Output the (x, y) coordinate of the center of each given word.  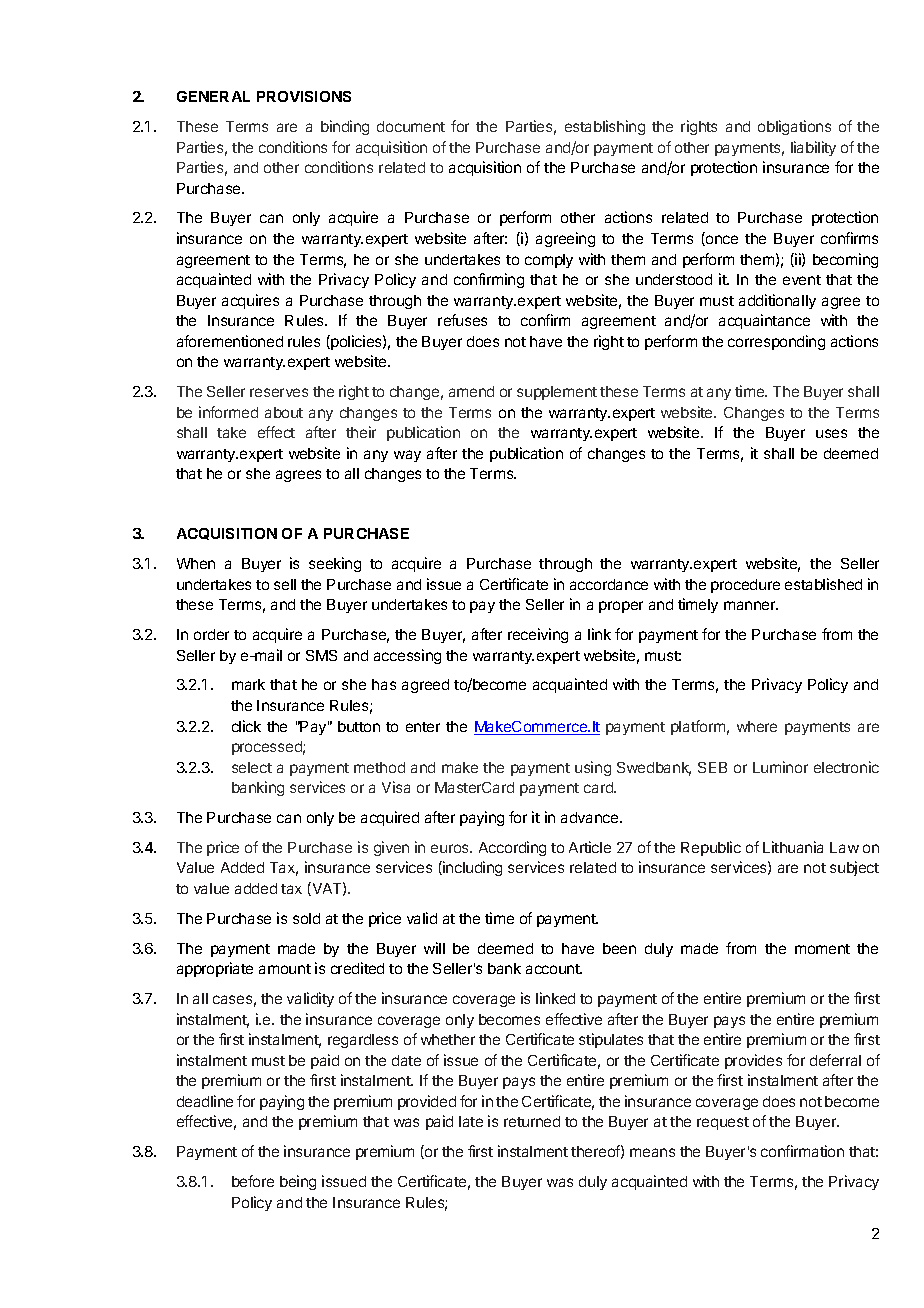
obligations (794, 127)
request (723, 1123)
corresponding (776, 342)
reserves (279, 392)
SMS (321, 655)
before (253, 1181)
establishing (605, 127)
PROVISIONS (304, 96)
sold (306, 918)
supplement (557, 393)
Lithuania (793, 847)
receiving (538, 635)
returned (532, 1121)
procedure (745, 586)
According (512, 848)
